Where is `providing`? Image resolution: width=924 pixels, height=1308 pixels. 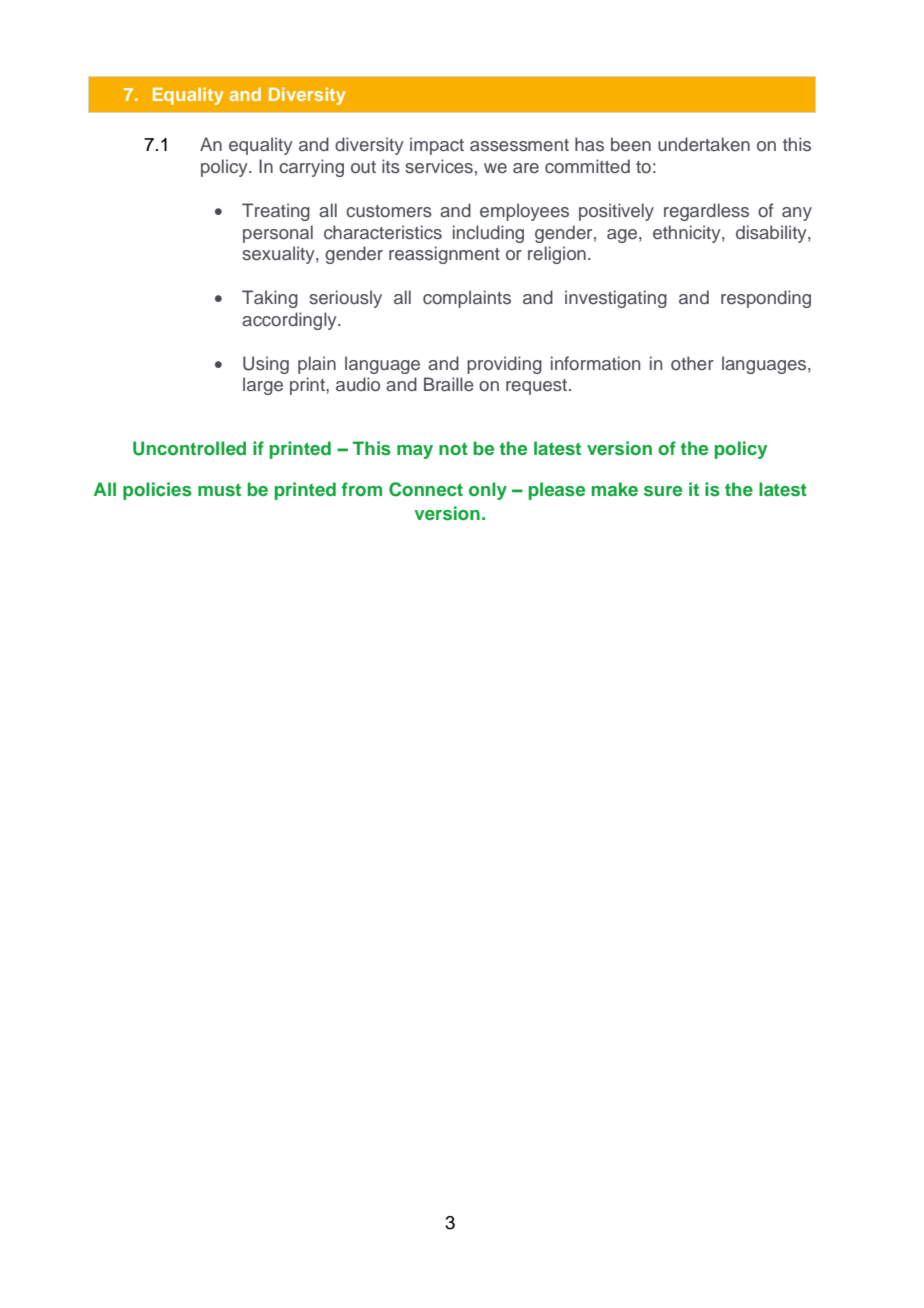
providing is located at coordinates (504, 365).
